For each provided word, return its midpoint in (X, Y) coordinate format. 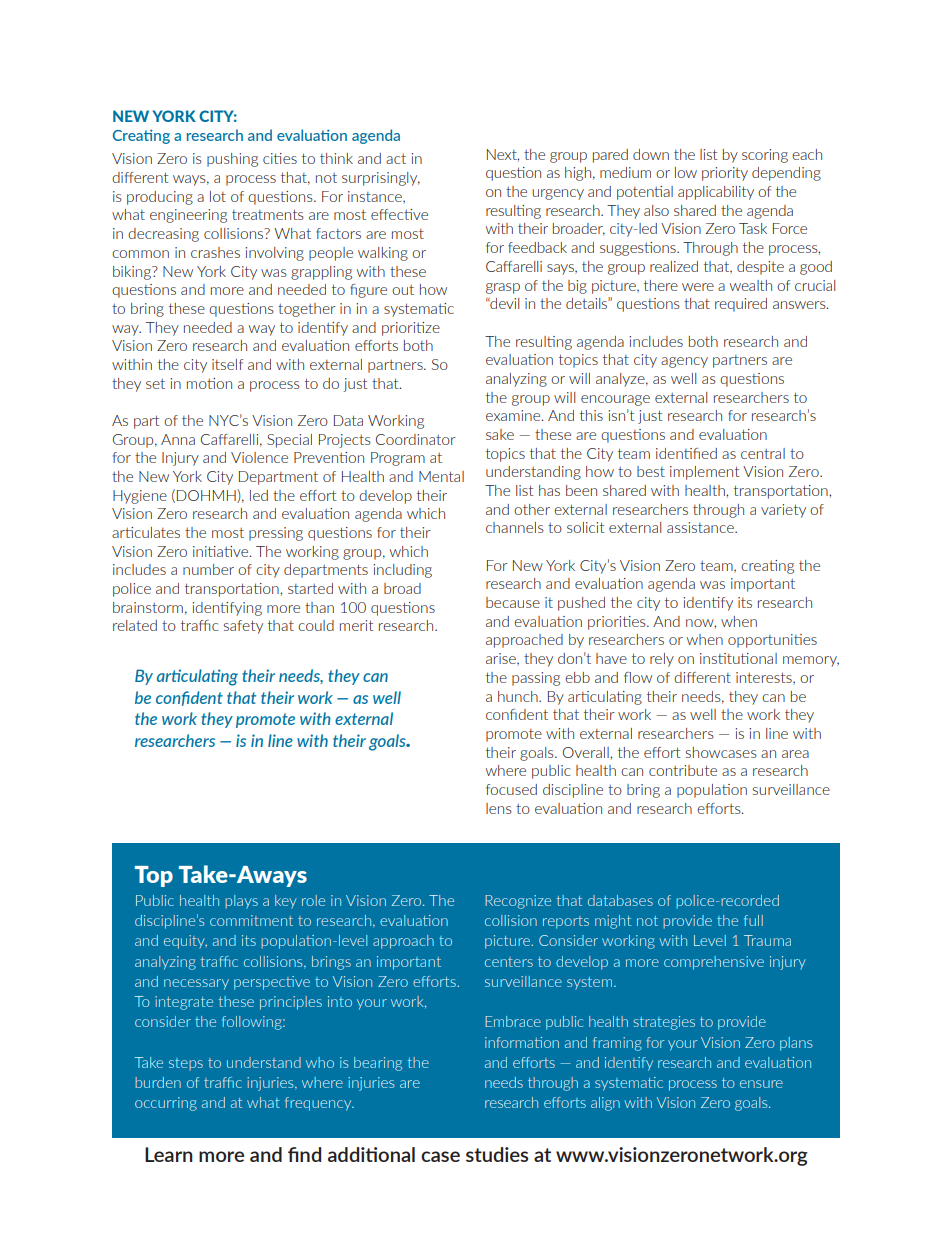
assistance (701, 527)
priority (725, 174)
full (753, 920)
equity (185, 942)
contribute (683, 770)
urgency (558, 194)
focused (511, 789)
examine (514, 415)
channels (515, 527)
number (208, 569)
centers (509, 962)
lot (218, 196)
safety (243, 627)
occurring (166, 1104)
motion (209, 383)
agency (684, 362)
